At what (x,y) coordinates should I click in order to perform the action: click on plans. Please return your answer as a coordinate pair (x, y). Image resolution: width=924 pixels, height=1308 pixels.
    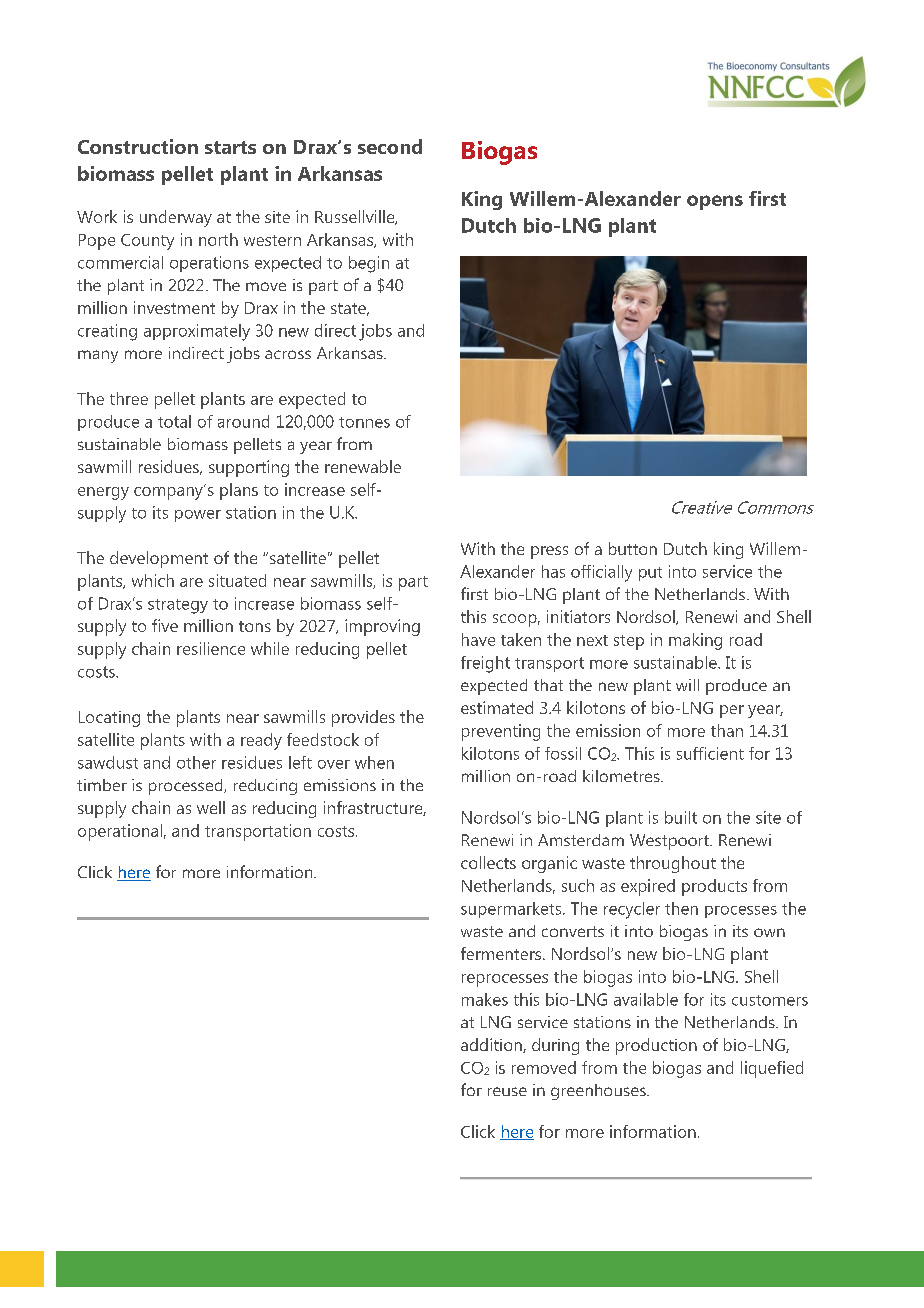
    Looking at the image, I should click on (239, 491).
